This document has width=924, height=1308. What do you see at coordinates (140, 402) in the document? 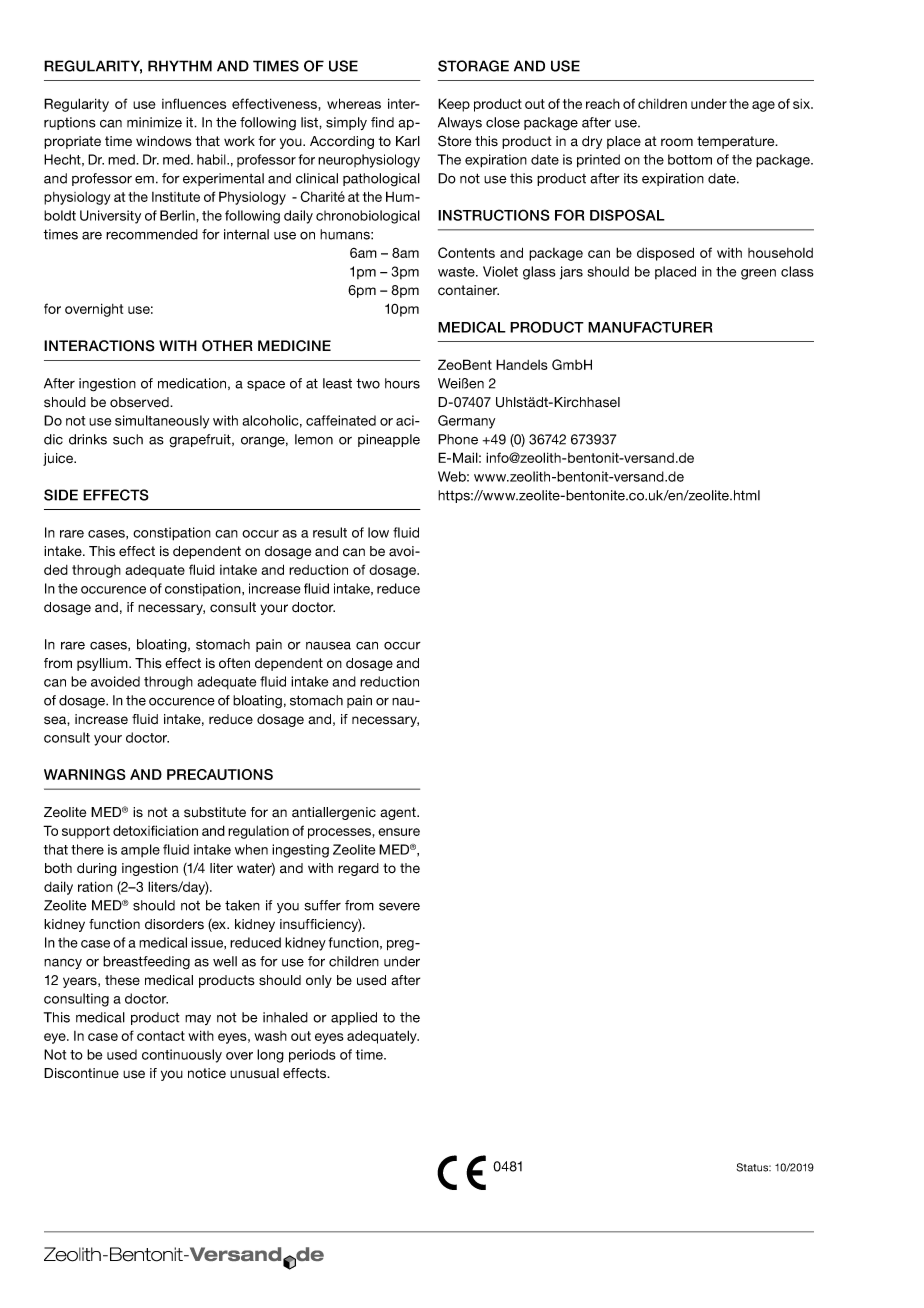
I see `observed` at bounding box center [140, 402].
